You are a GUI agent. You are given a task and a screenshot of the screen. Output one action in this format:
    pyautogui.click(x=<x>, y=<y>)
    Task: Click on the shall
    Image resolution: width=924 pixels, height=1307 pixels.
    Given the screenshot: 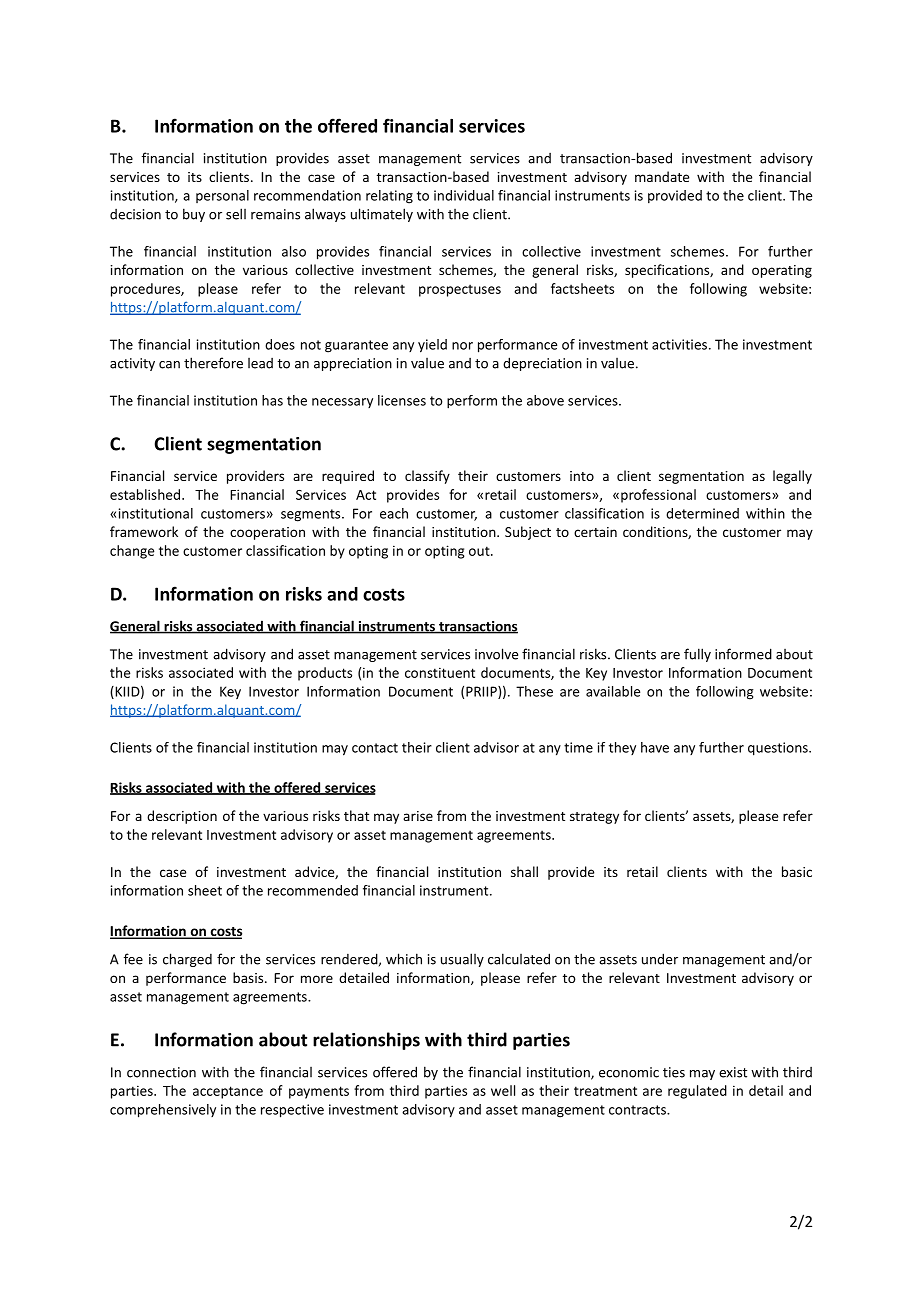 What is the action you would take?
    pyautogui.click(x=524, y=871)
